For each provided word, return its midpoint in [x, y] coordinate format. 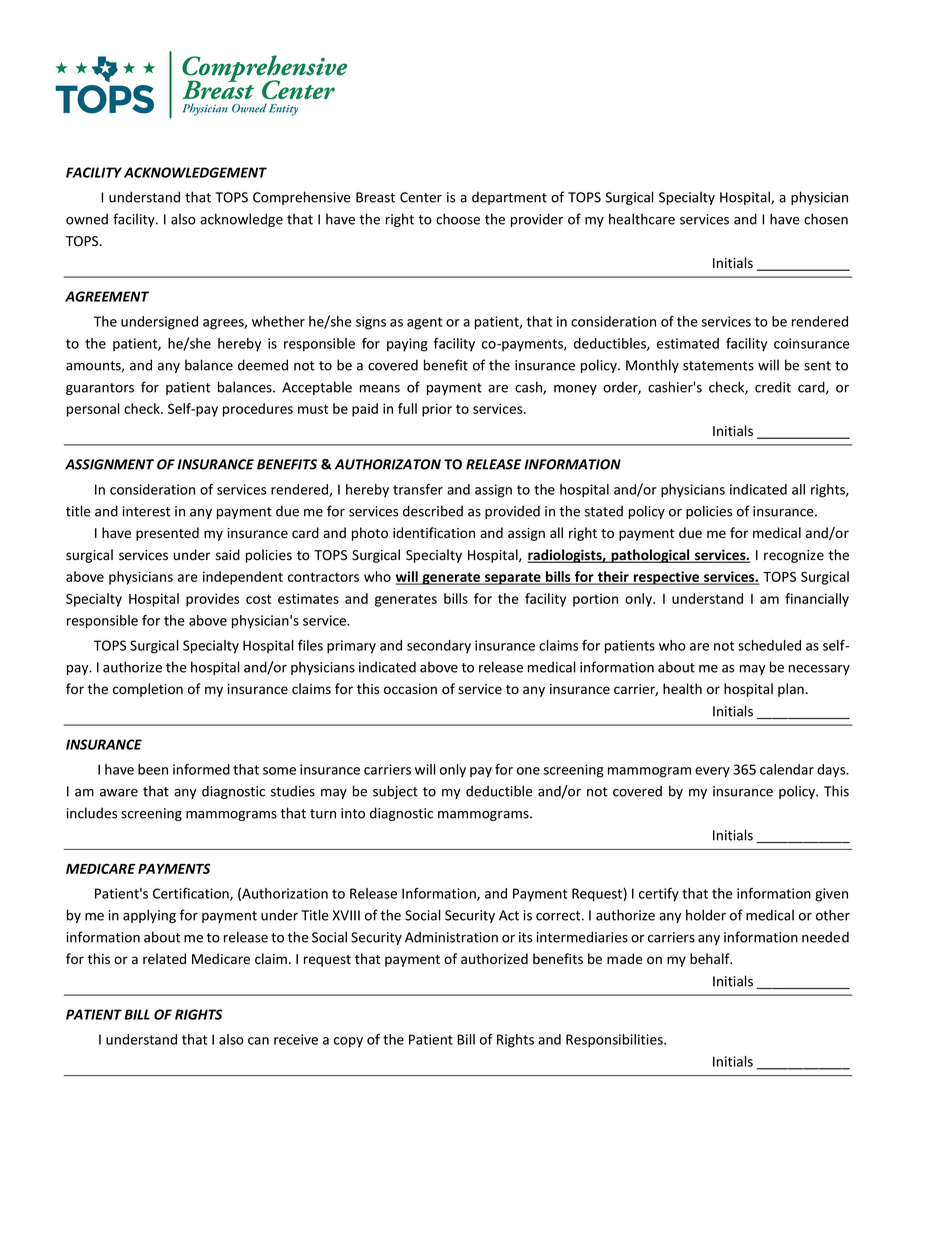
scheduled [769, 645]
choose [458, 219]
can [258, 1041]
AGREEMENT [107, 296]
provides [212, 600]
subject [395, 792]
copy [348, 1042]
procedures [258, 410]
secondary [439, 647]
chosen [826, 219]
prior [437, 410]
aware [119, 793]
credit [773, 387]
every [712, 772]
